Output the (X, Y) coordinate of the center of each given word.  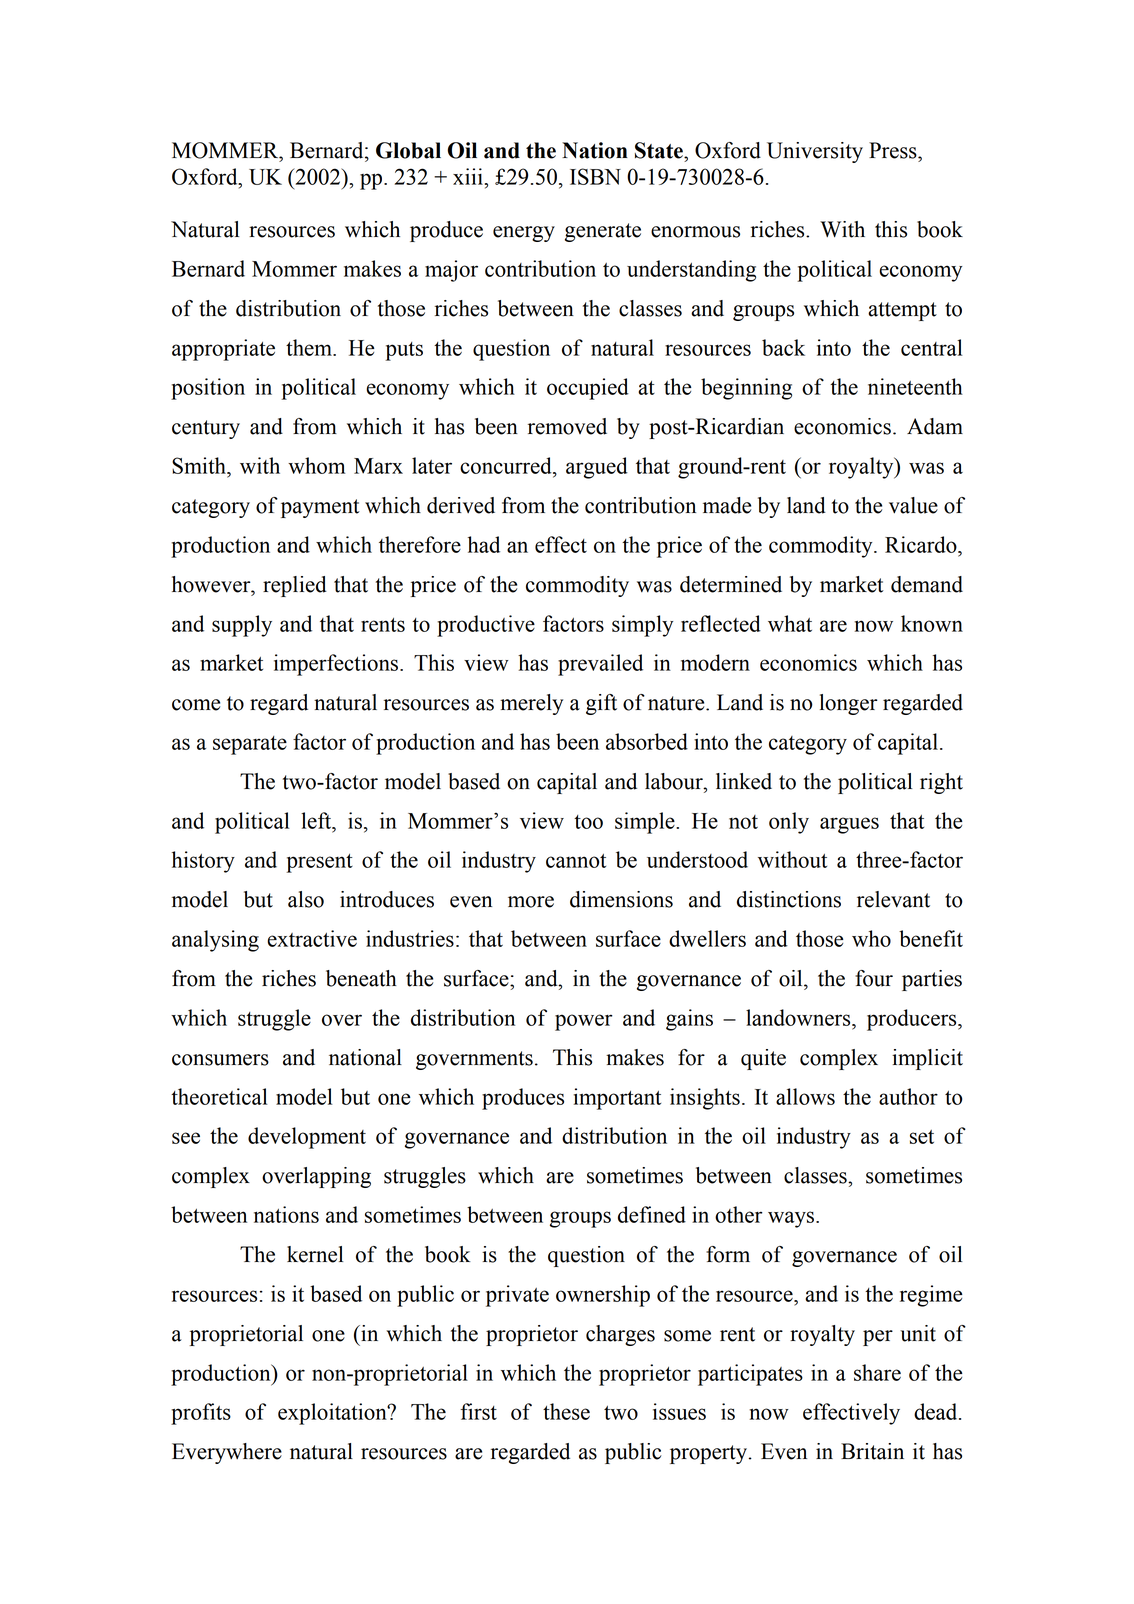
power (584, 1022)
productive (486, 626)
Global (408, 150)
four (874, 978)
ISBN (595, 176)
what (790, 623)
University (815, 152)
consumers (220, 1060)
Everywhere (227, 1453)
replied (295, 586)
